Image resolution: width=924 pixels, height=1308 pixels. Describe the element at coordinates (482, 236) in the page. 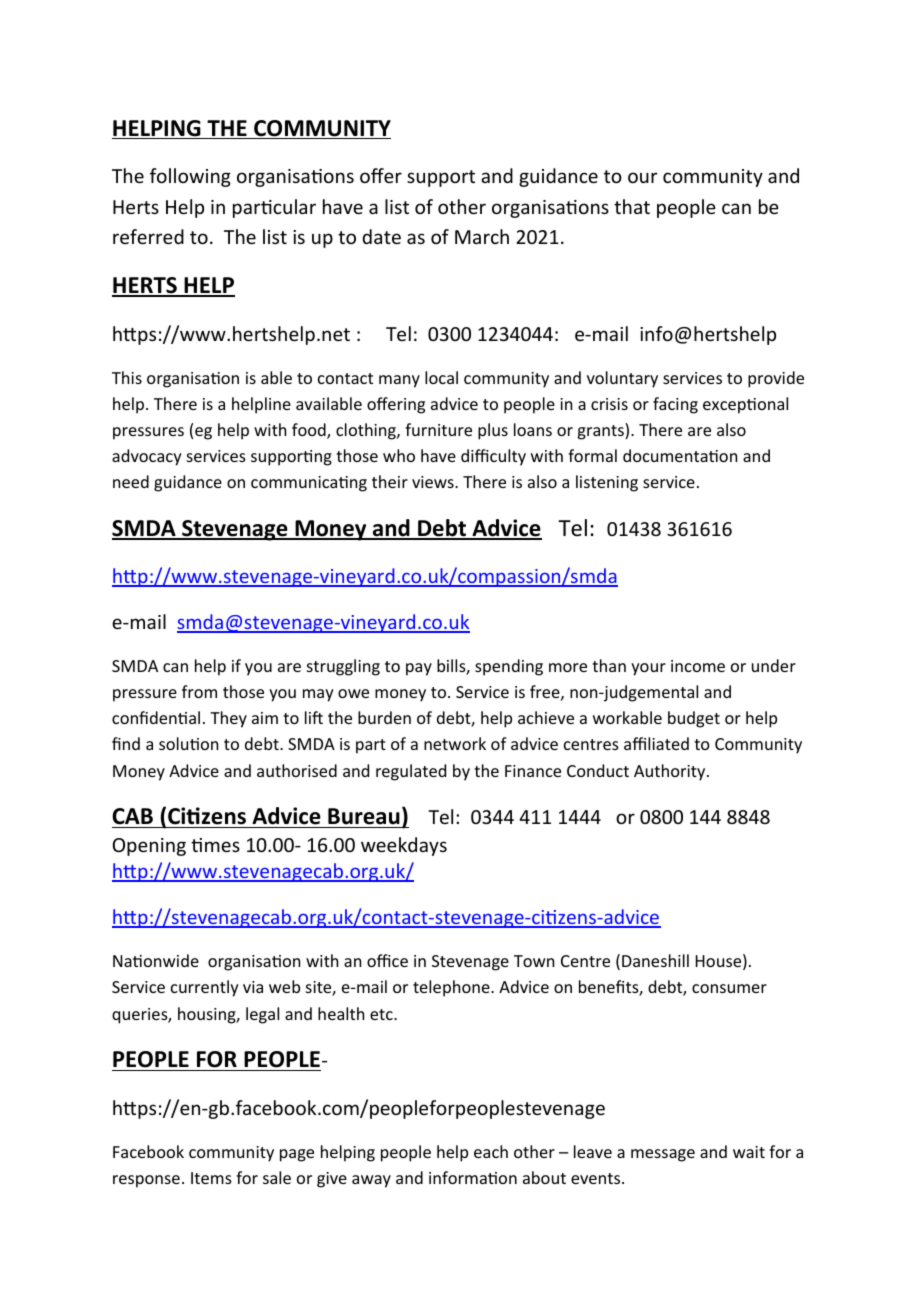

I see `March` at that location.
